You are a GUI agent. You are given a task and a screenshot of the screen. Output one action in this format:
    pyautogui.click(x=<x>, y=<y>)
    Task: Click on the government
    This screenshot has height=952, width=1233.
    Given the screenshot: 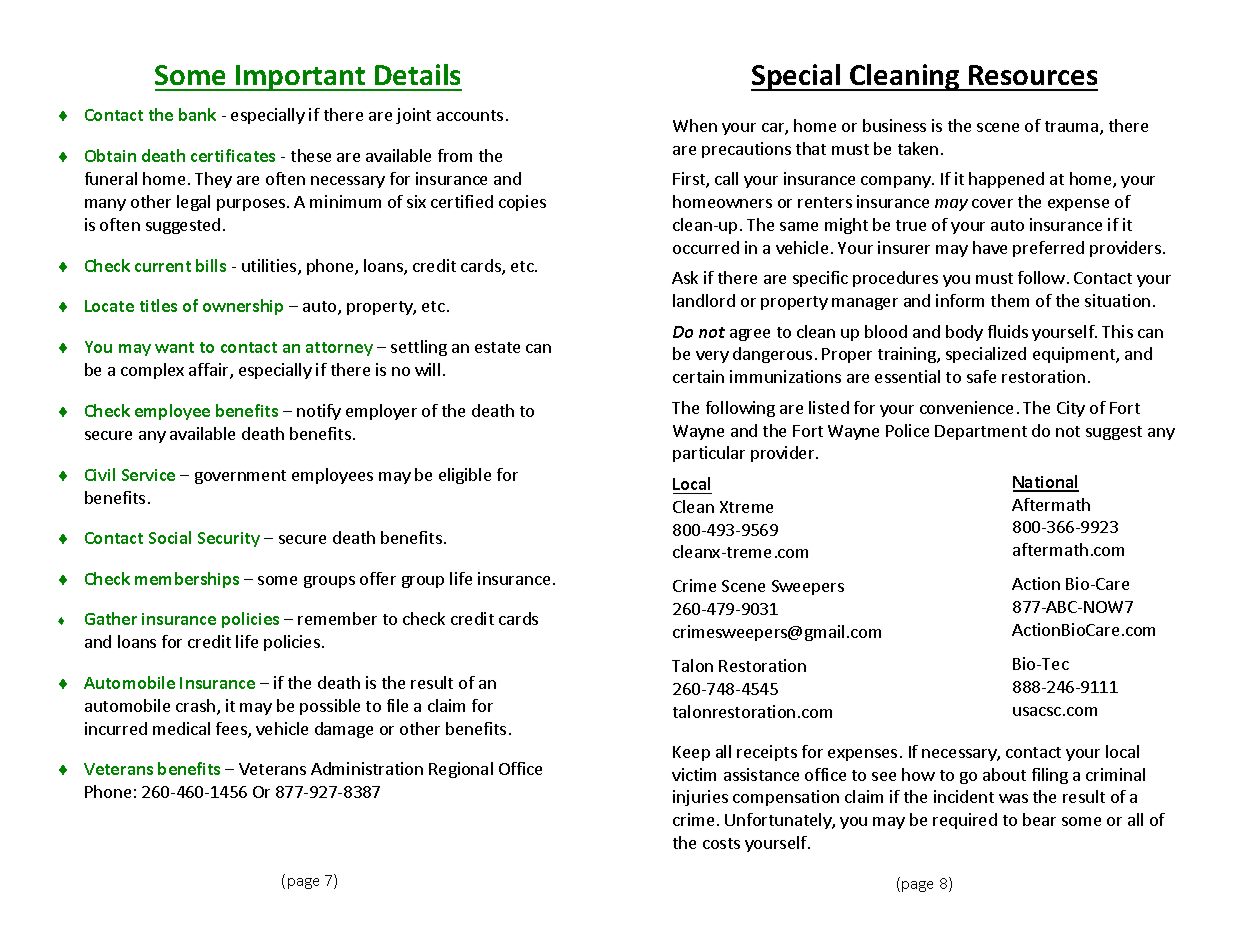 What is the action you would take?
    pyautogui.click(x=240, y=477)
